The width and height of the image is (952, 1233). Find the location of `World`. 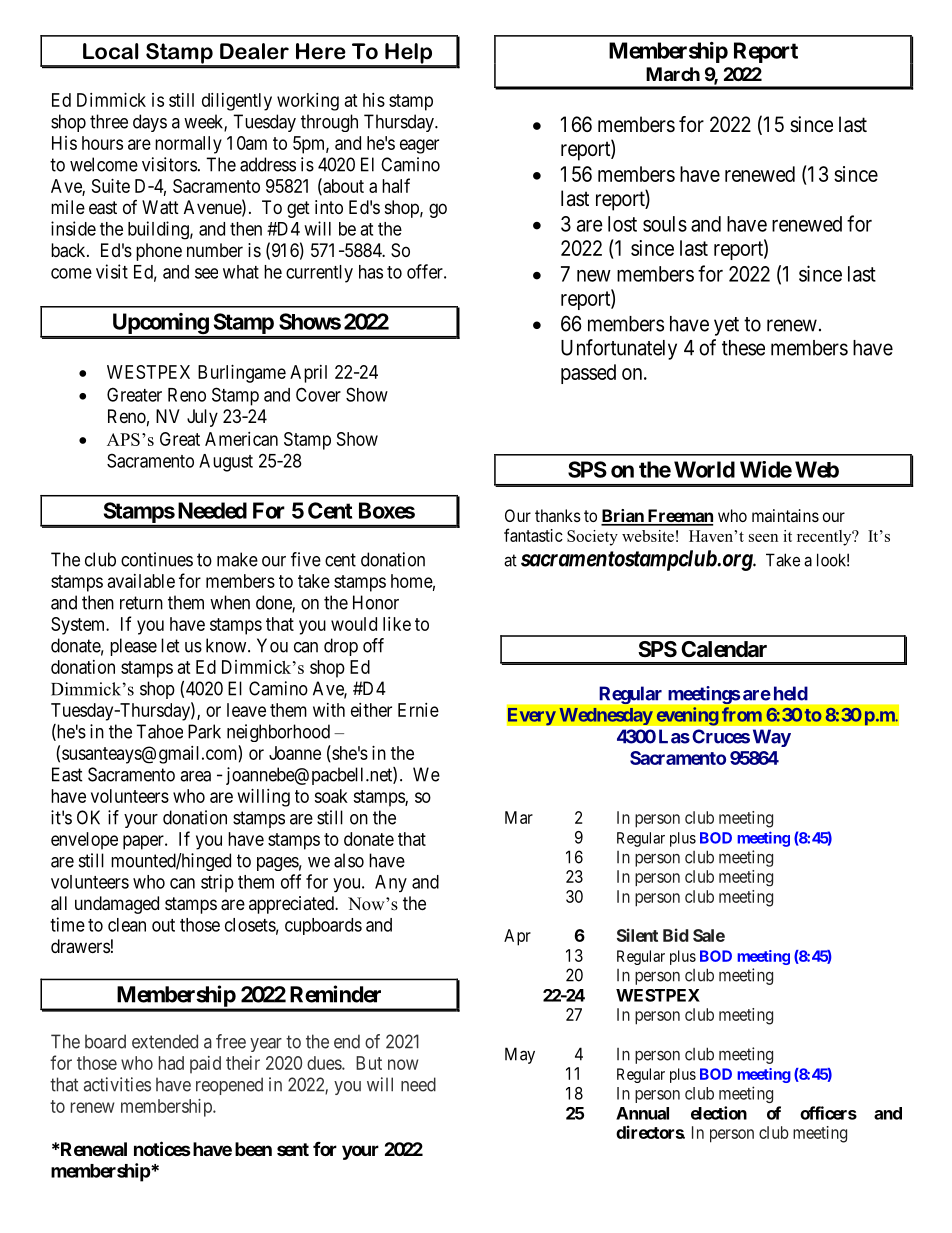

World is located at coordinates (704, 469).
